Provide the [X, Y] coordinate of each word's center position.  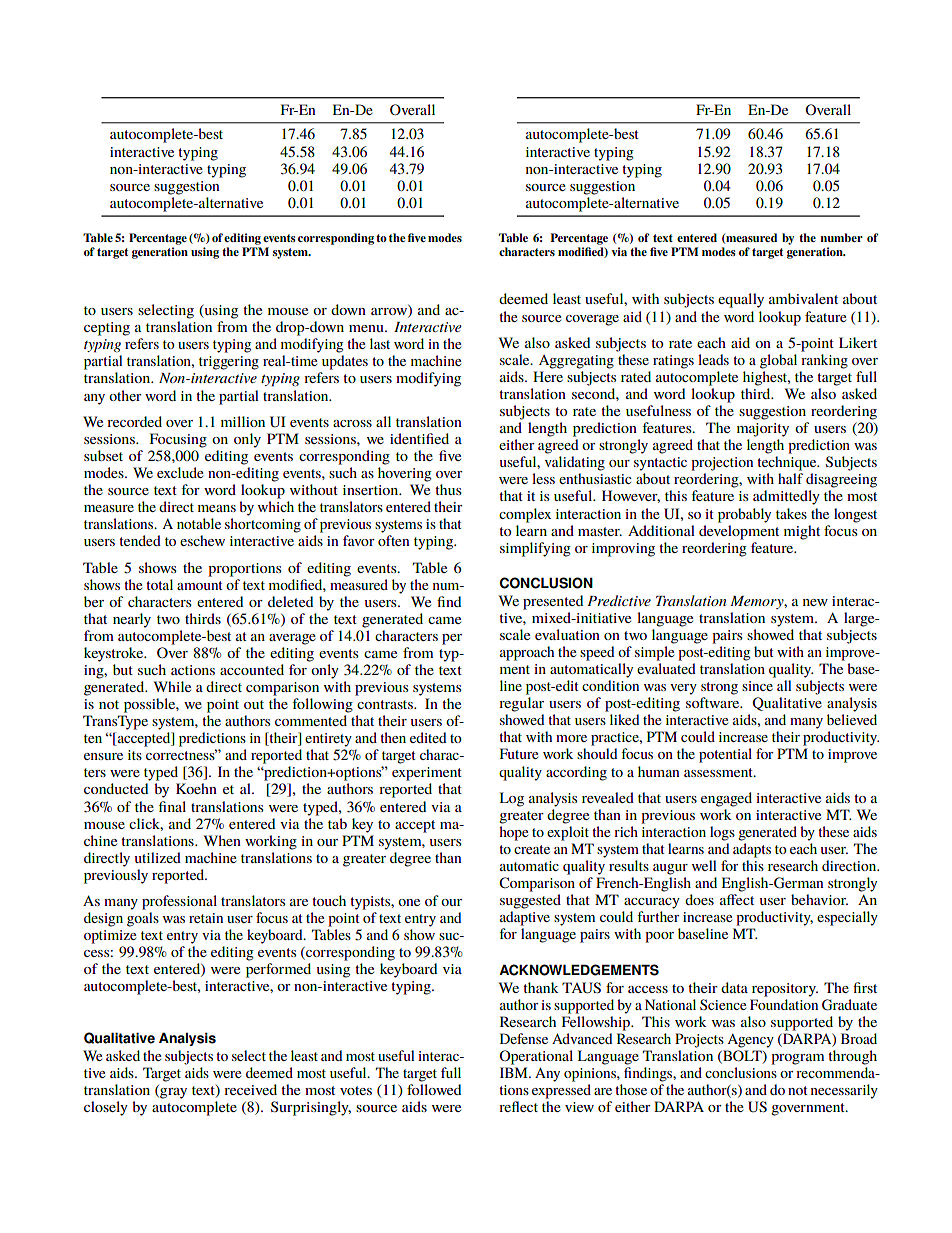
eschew [202, 540]
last [380, 343]
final [172, 806]
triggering [229, 363]
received [250, 1089]
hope [513, 833]
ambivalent [803, 298]
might [802, 532]
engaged [726, 799]
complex [525, 515]
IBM [515, 1072]
